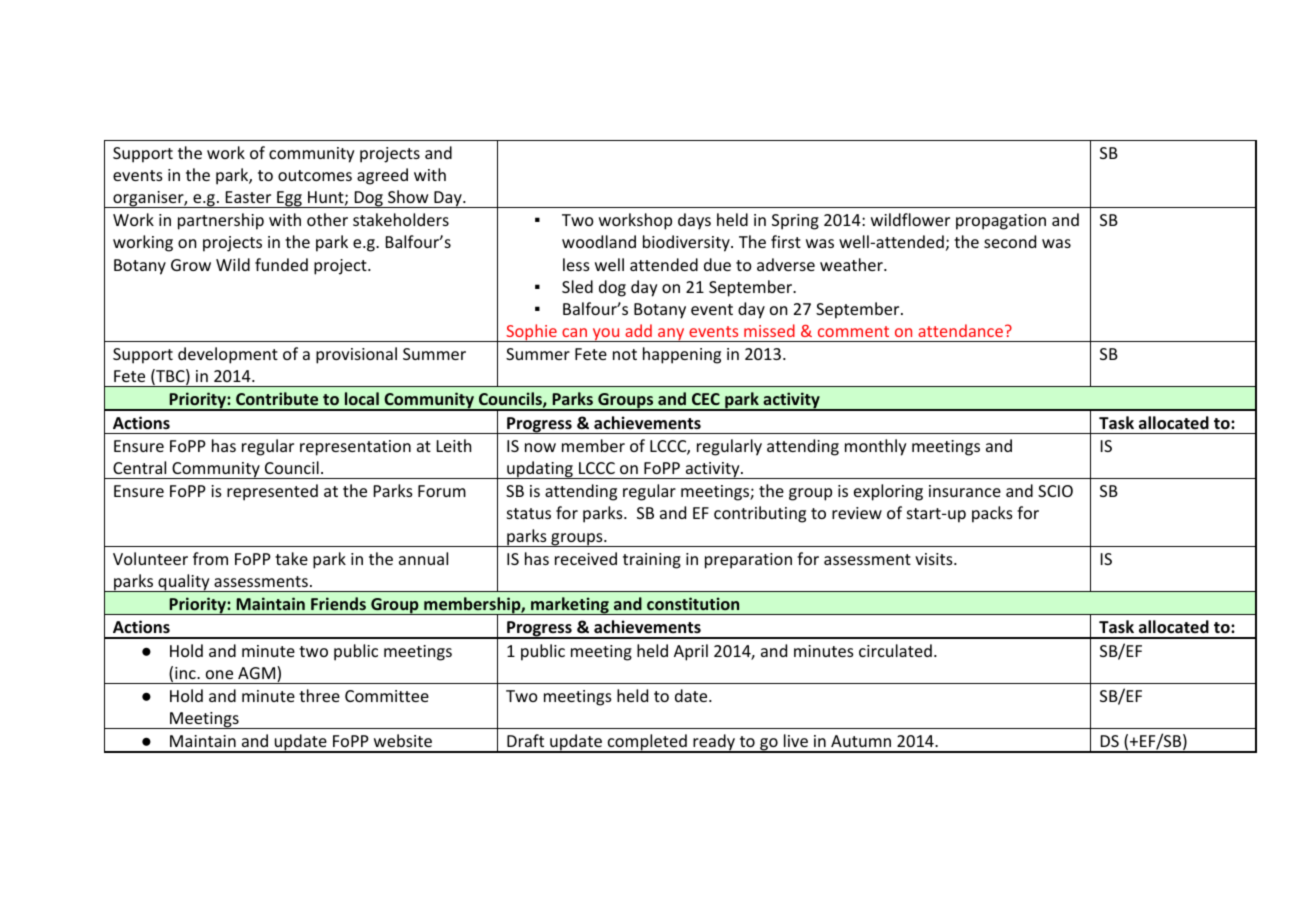 The width and height of the screenshot is (1305, 924). What do you see at coordinates (647, 743) in the screenshot?
I see `completed` at bounding box center [647, 743].
